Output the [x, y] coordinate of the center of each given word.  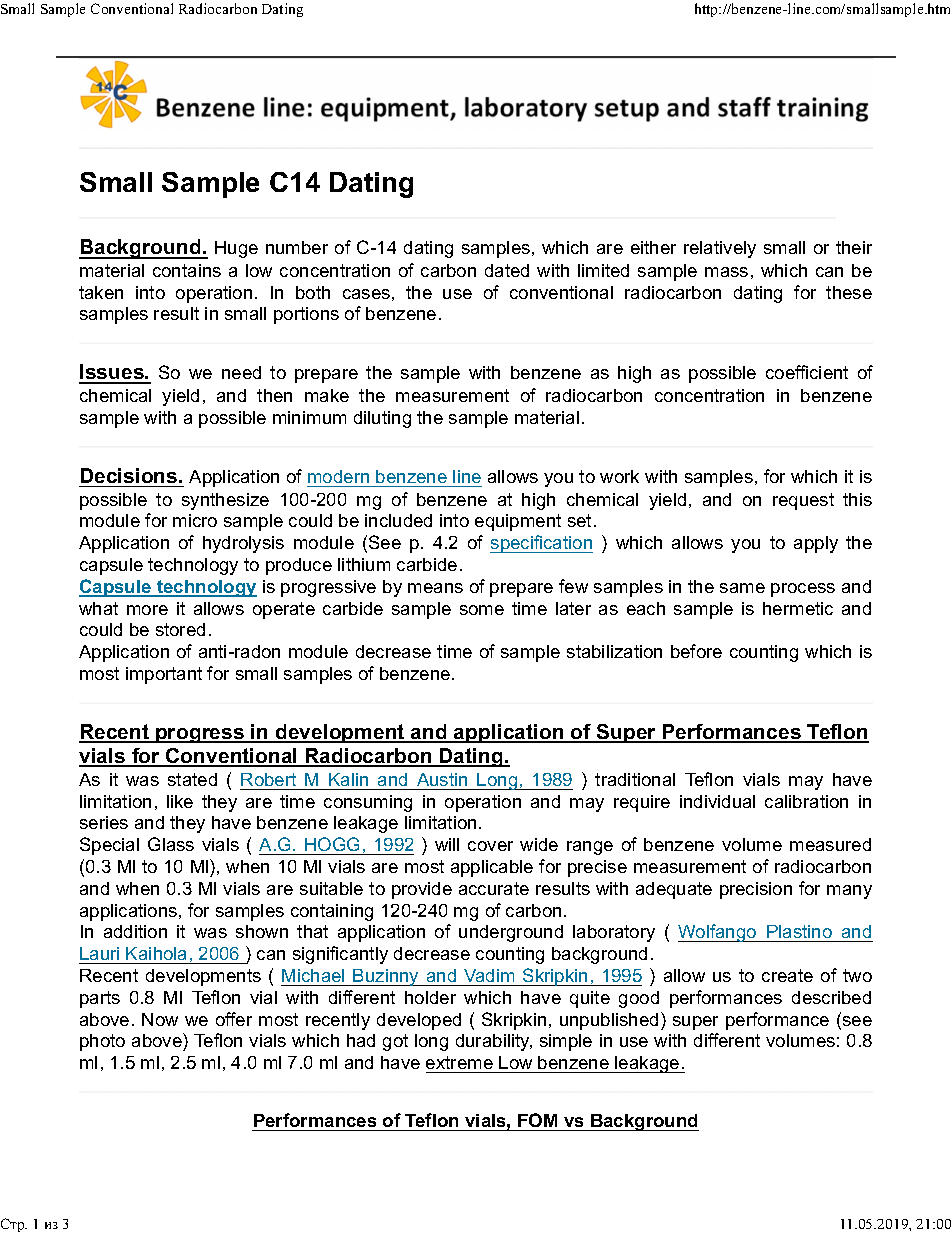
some [482, 610]
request [803, 501]
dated [507, 270]
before [696, 651]
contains [187, 270]
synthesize [225, 501]
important [164, 675]
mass [726, 272]
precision [756, 890]
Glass [171, 844]
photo [102, 1042]
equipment [518, 522]
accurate [494, 888]
